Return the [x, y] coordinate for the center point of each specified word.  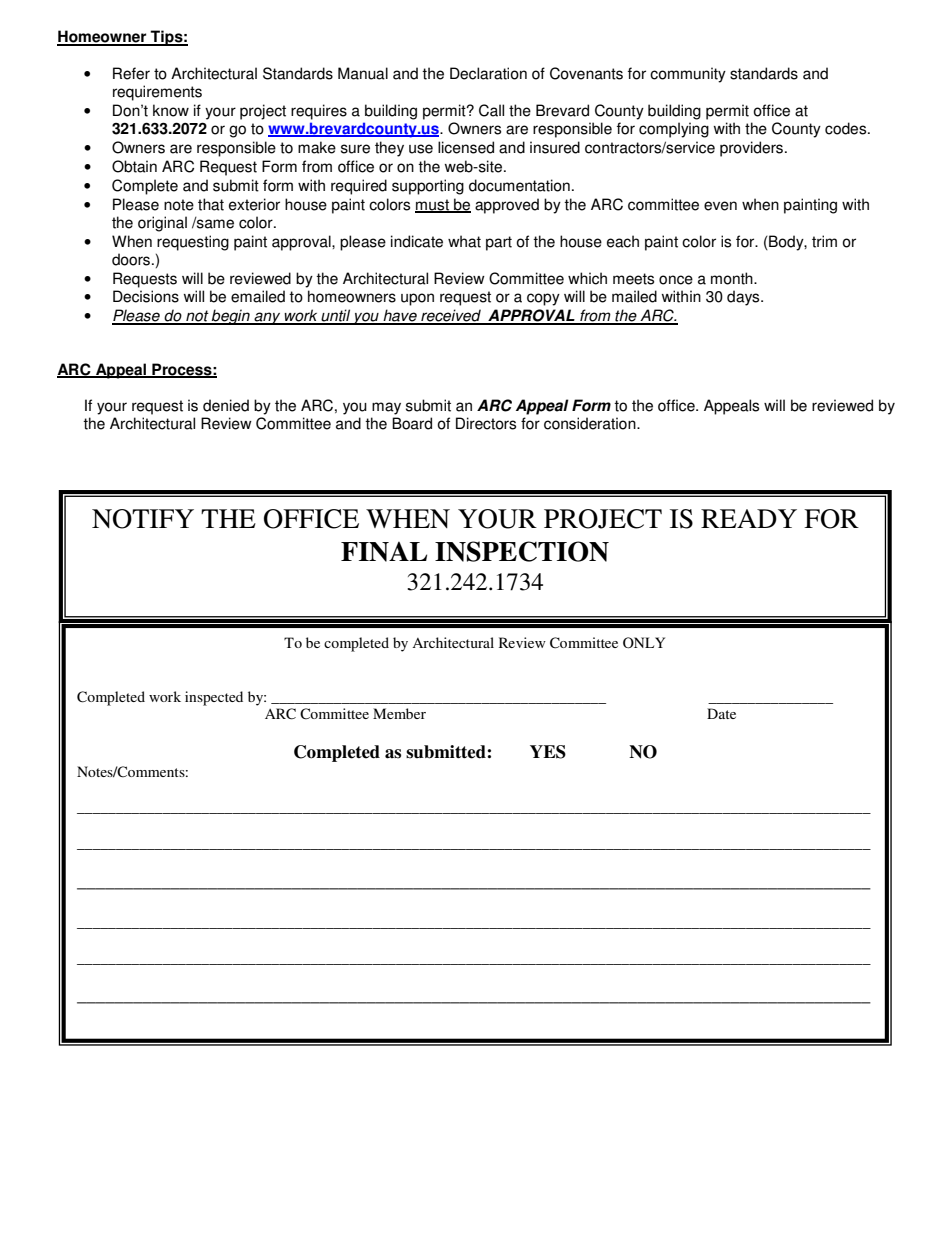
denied [226, 405]
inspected [214, 698]
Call [491, 110]
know [171, 110]
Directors [486, 423]
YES [548, 752]
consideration [591, 423]
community [688, 75]
